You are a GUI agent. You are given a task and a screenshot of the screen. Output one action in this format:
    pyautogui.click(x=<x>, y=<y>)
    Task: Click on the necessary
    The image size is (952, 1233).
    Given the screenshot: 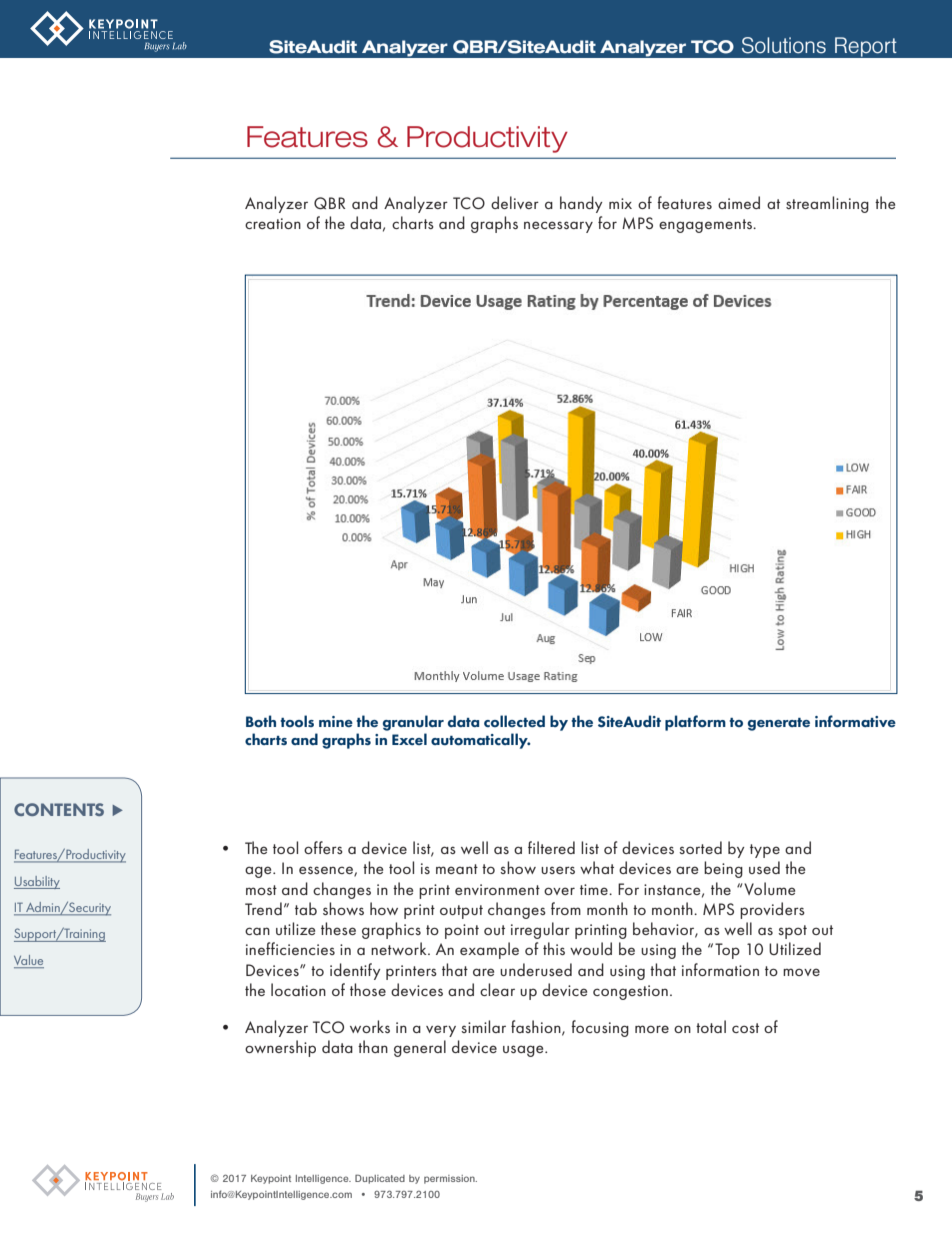 What is the action you would take?
    pyautogui.click(x=558, y=227)
